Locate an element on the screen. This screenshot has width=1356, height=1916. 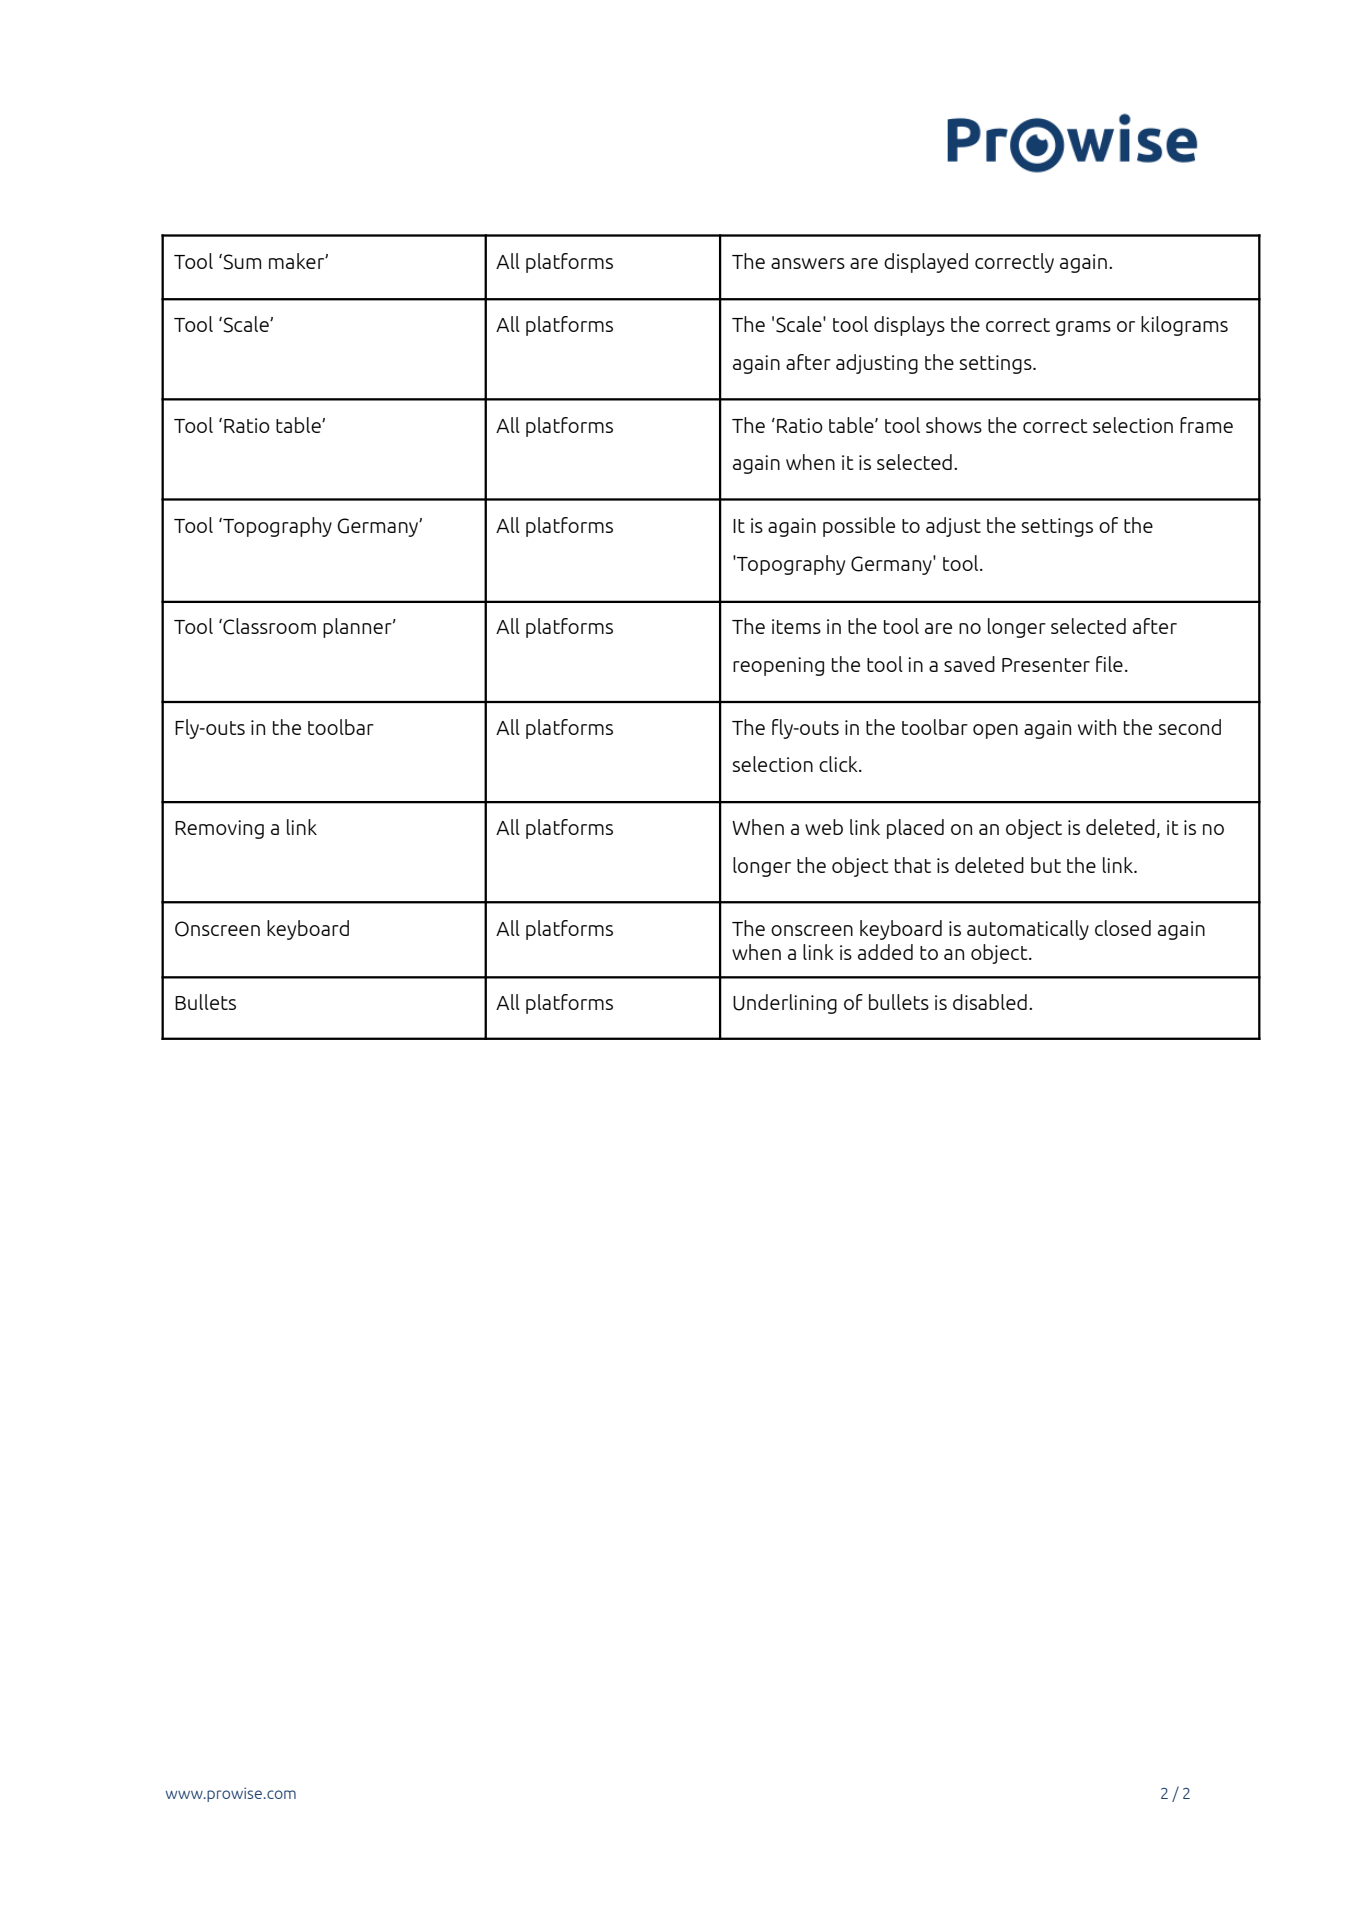
possible is located at coordinates (859, 527).
